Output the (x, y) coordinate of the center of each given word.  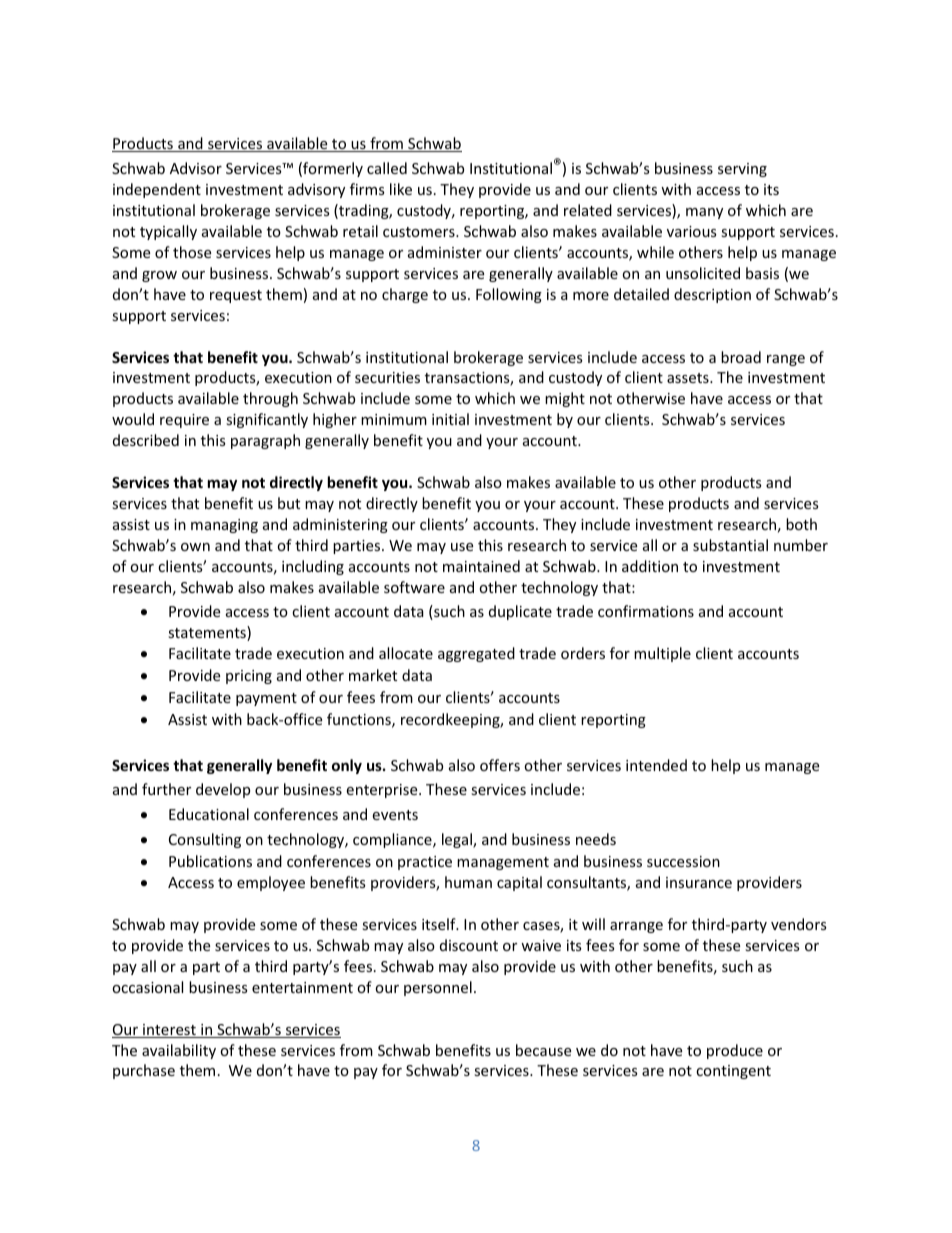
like (401, 189)
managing (224, 526)
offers (500, 765)
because (543, 1050)
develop (223, 790)
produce (735, 1051)
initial (450, 419)
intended (656, 765)
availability (179, 1051)
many (704, 213)
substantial (730, 545)
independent (157, 190)
